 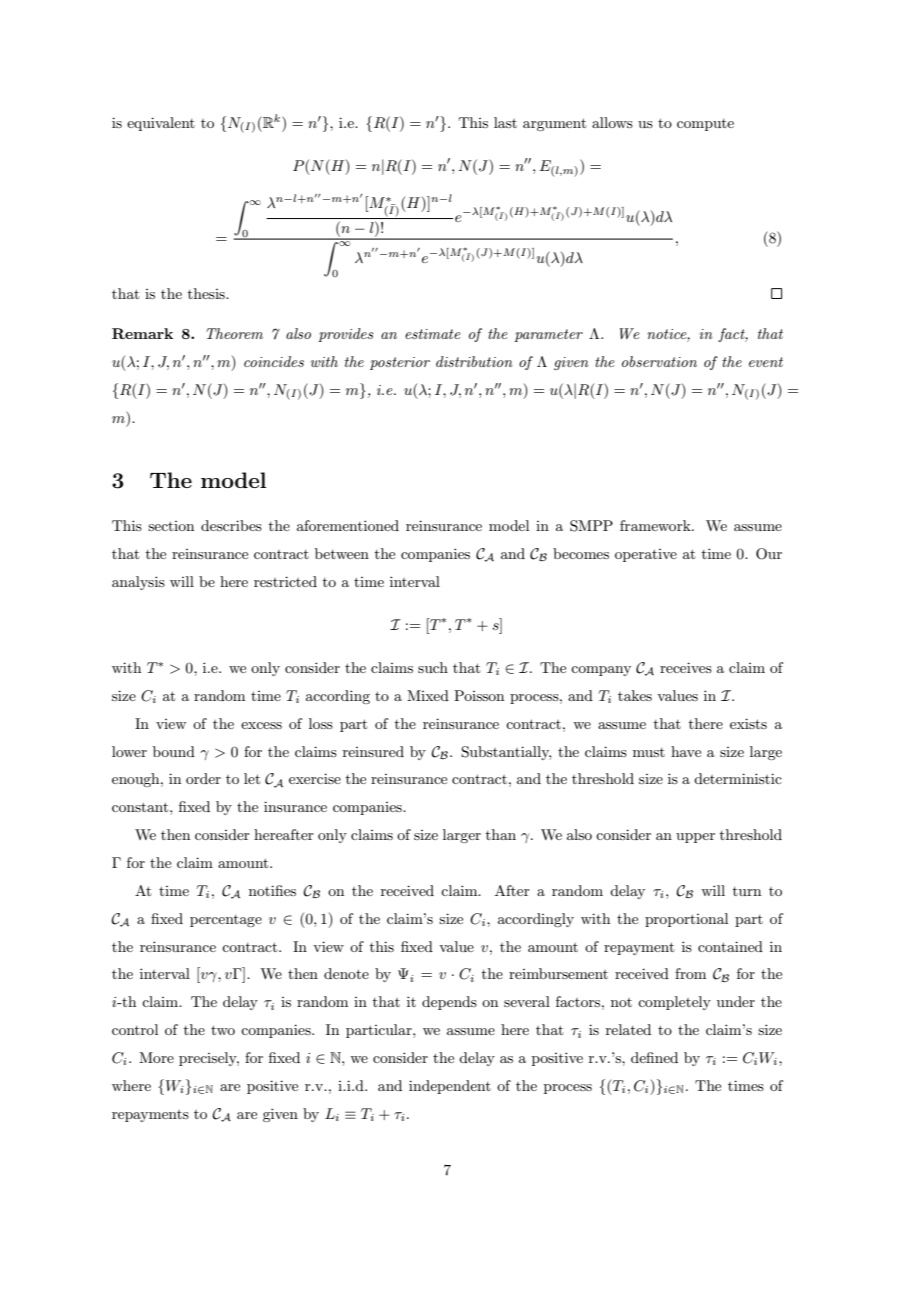 What do you see at coordinates (686, 751) in the document?
I see `have` at bounding box center [686, 751].
